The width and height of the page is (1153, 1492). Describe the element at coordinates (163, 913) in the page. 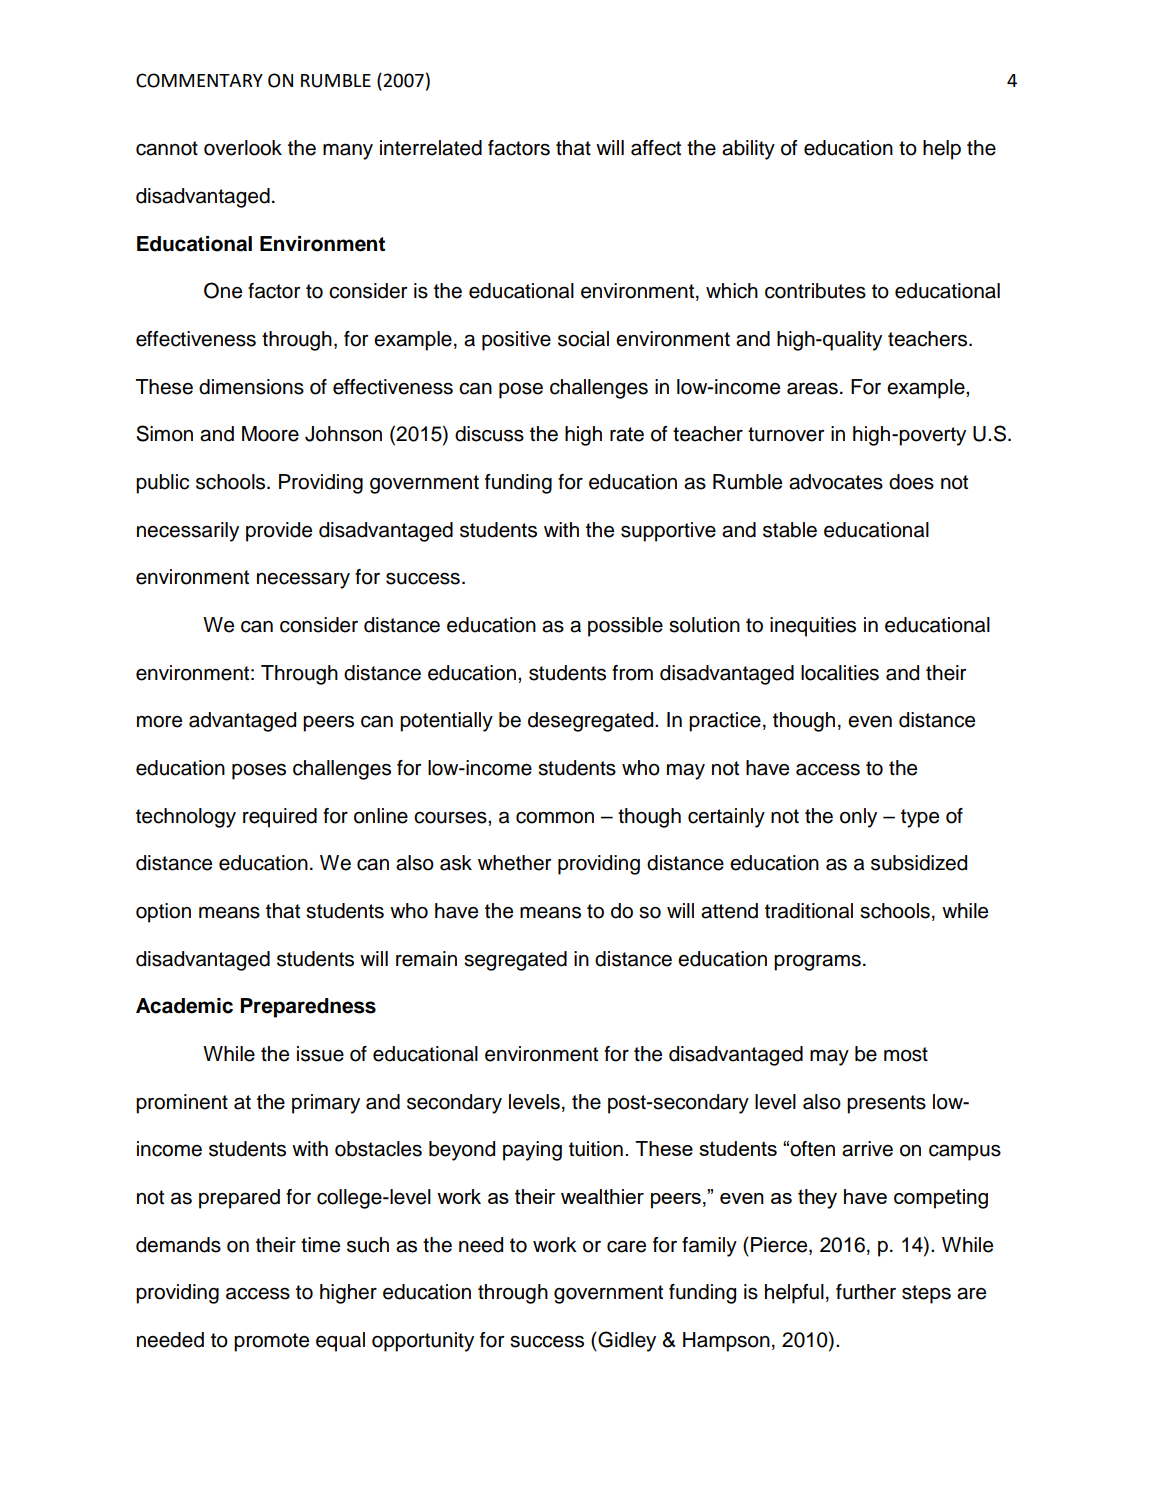

I see `option` at that location.
